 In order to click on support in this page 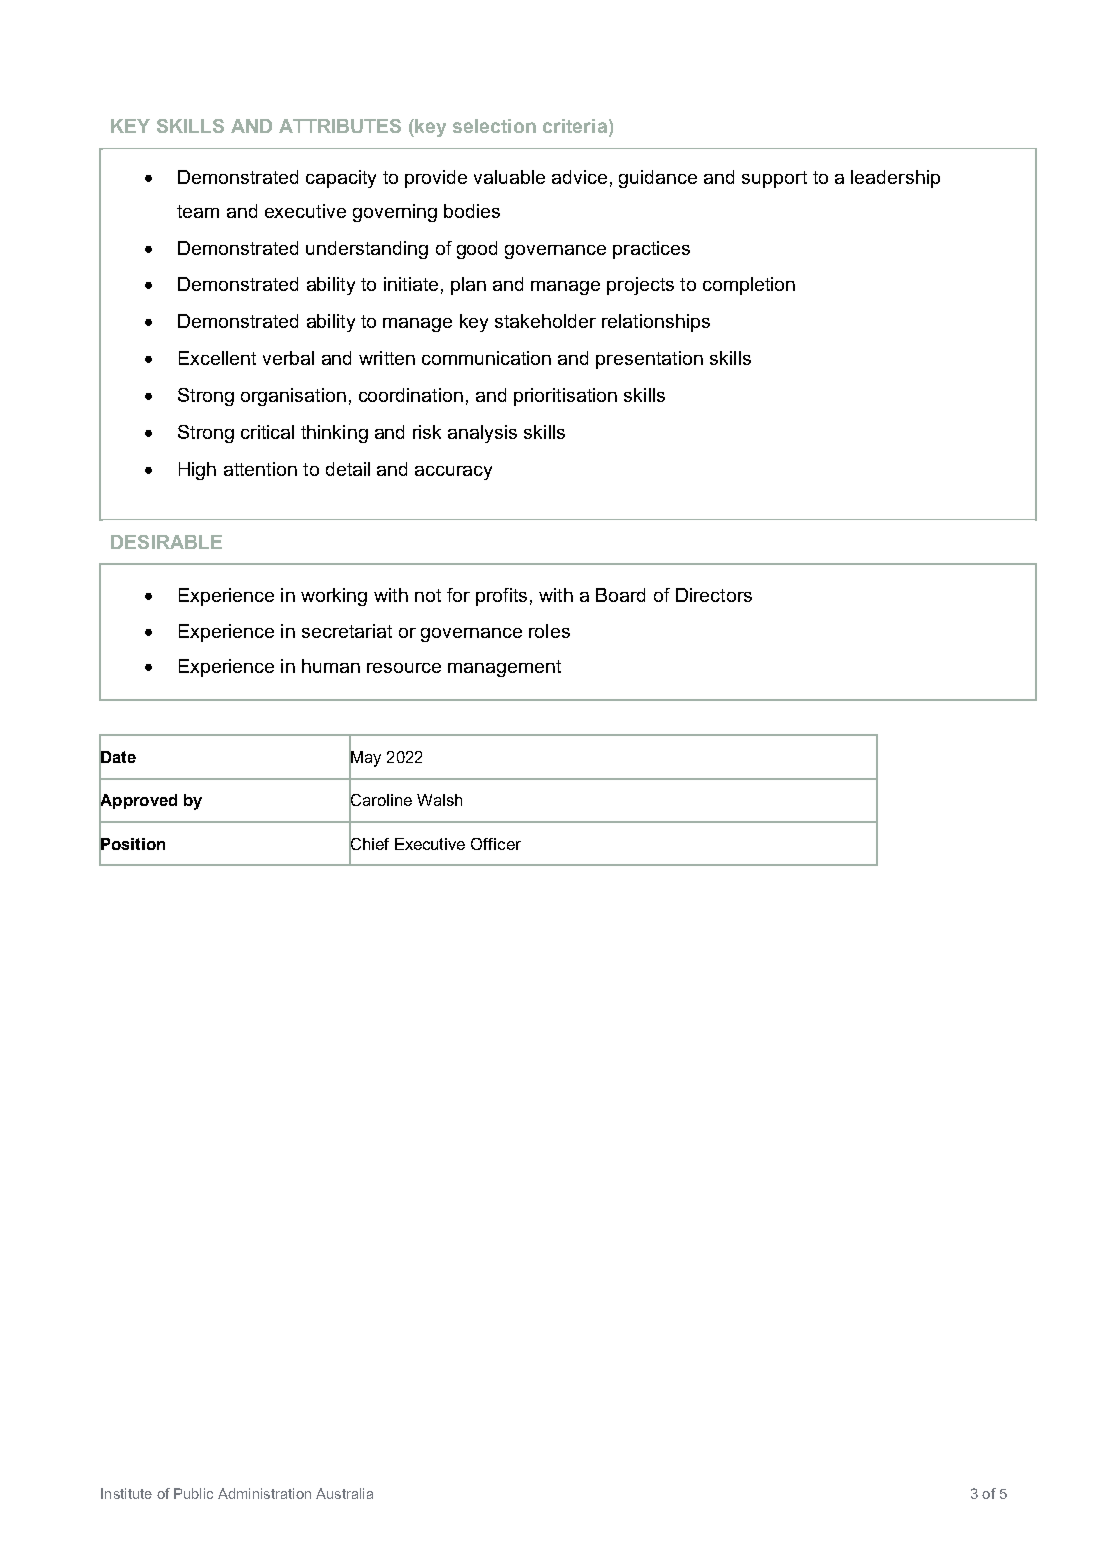, I will do `click(774, 179)`.
